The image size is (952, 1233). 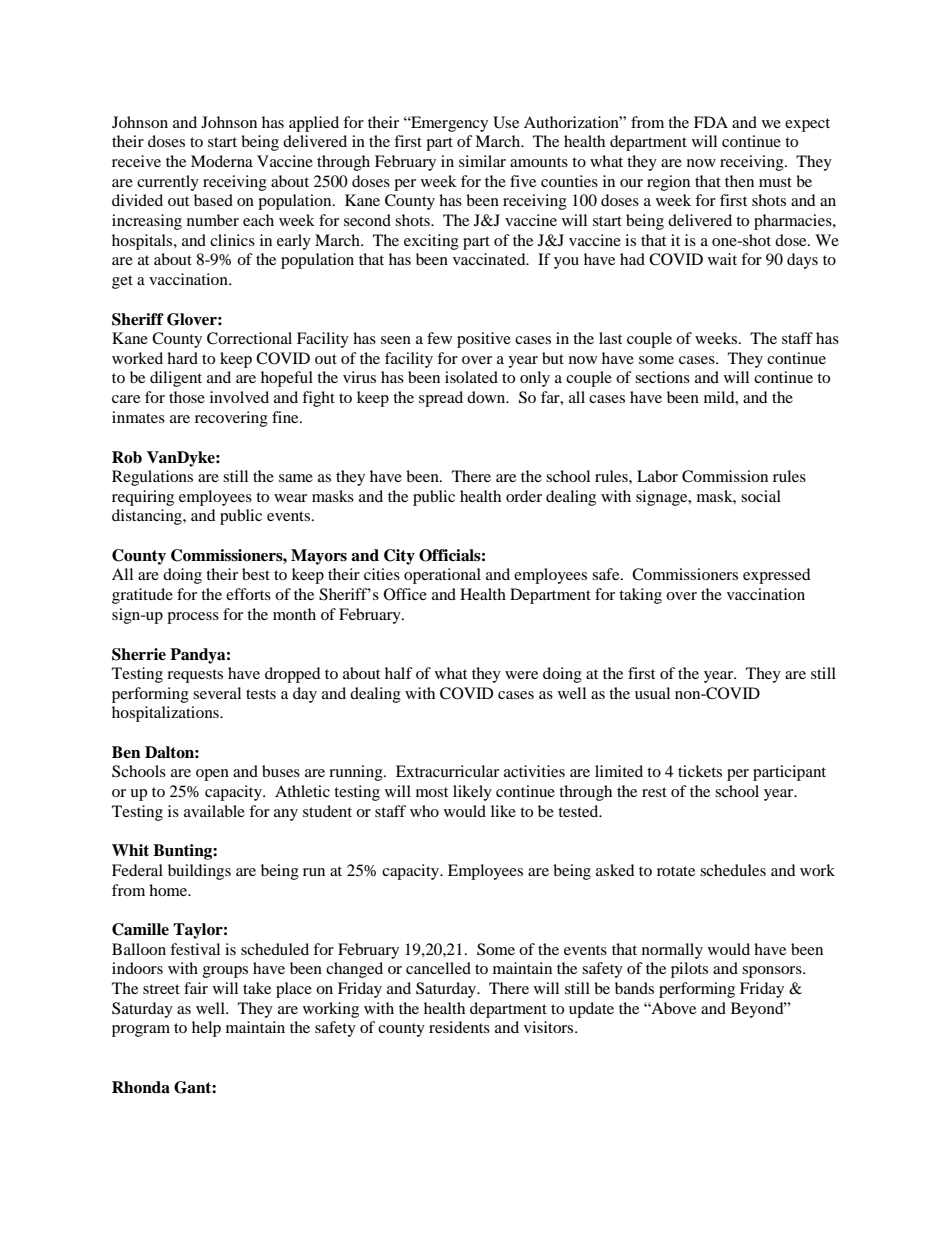 I want to click on FDA, so click(x=711, y=122).
